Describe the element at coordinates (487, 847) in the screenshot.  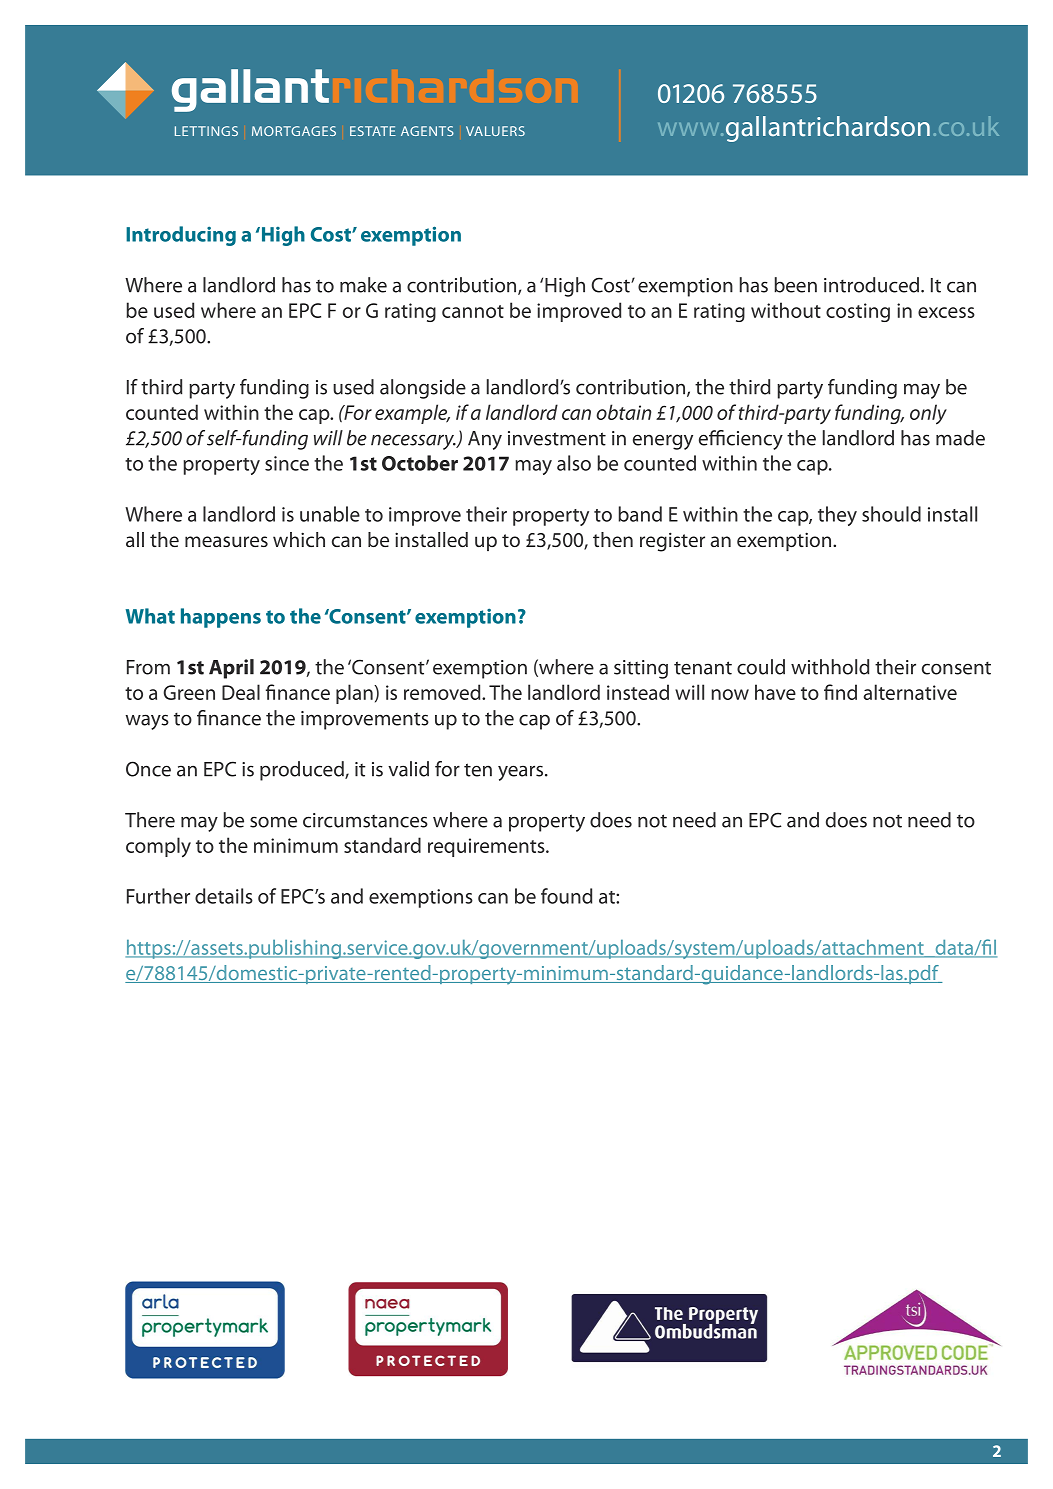
I see `requirements` at that location.
